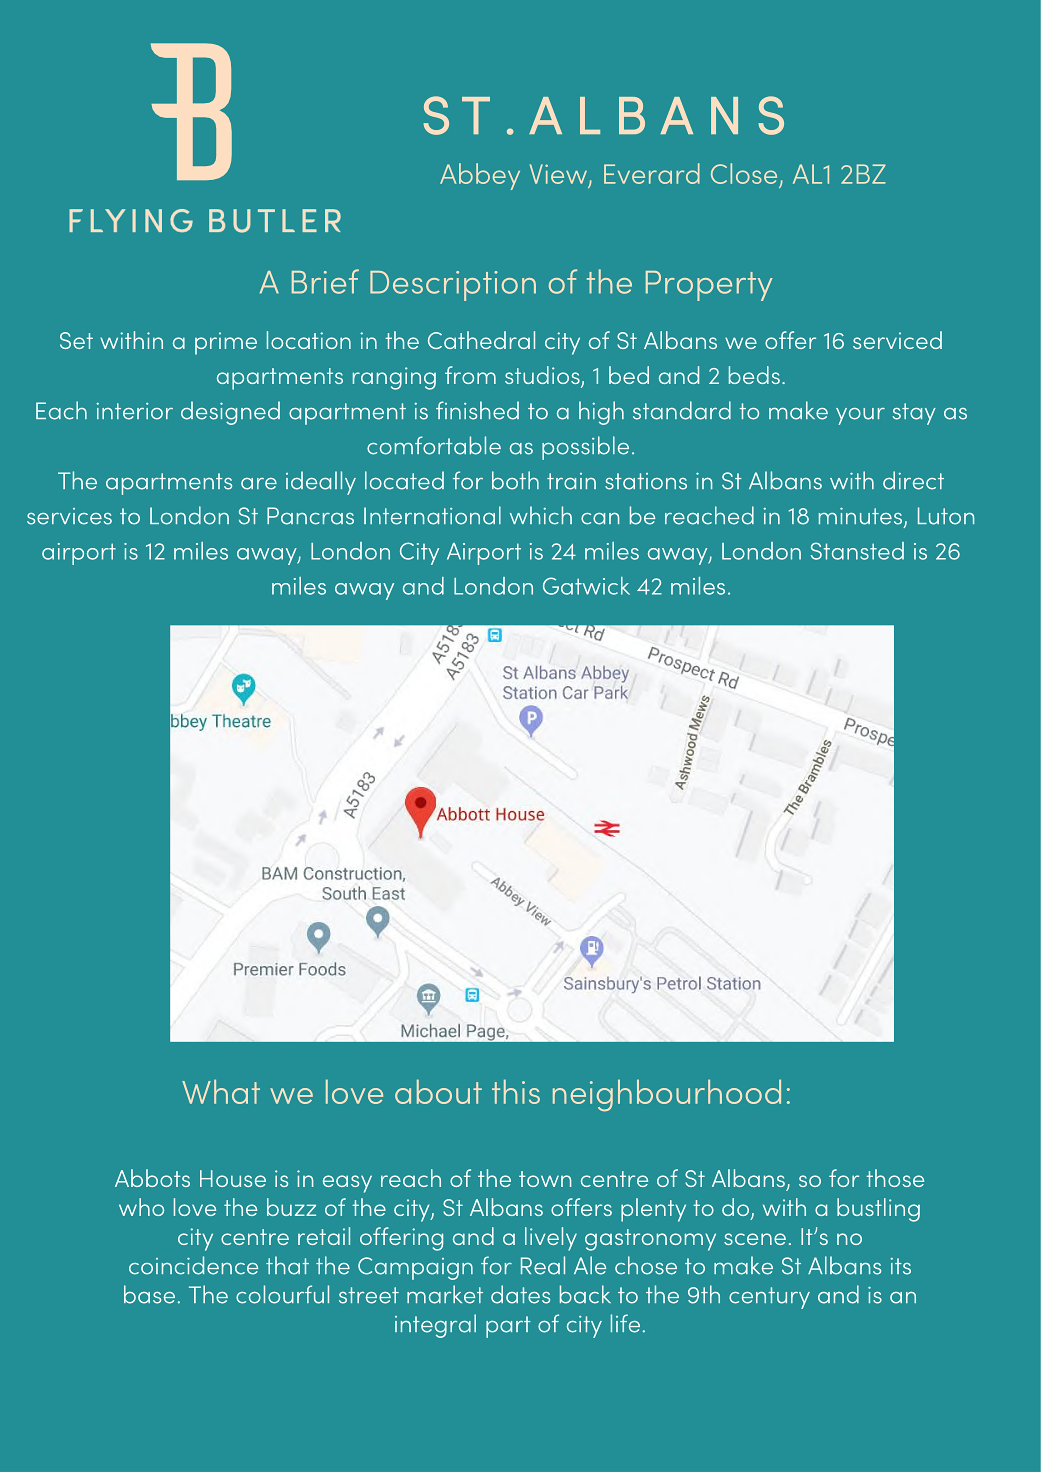 The width and height of the image is (1041, 1472). Describe the element at coordinates (667, 1095) in the image. I see `neighbourhood` at that location.
